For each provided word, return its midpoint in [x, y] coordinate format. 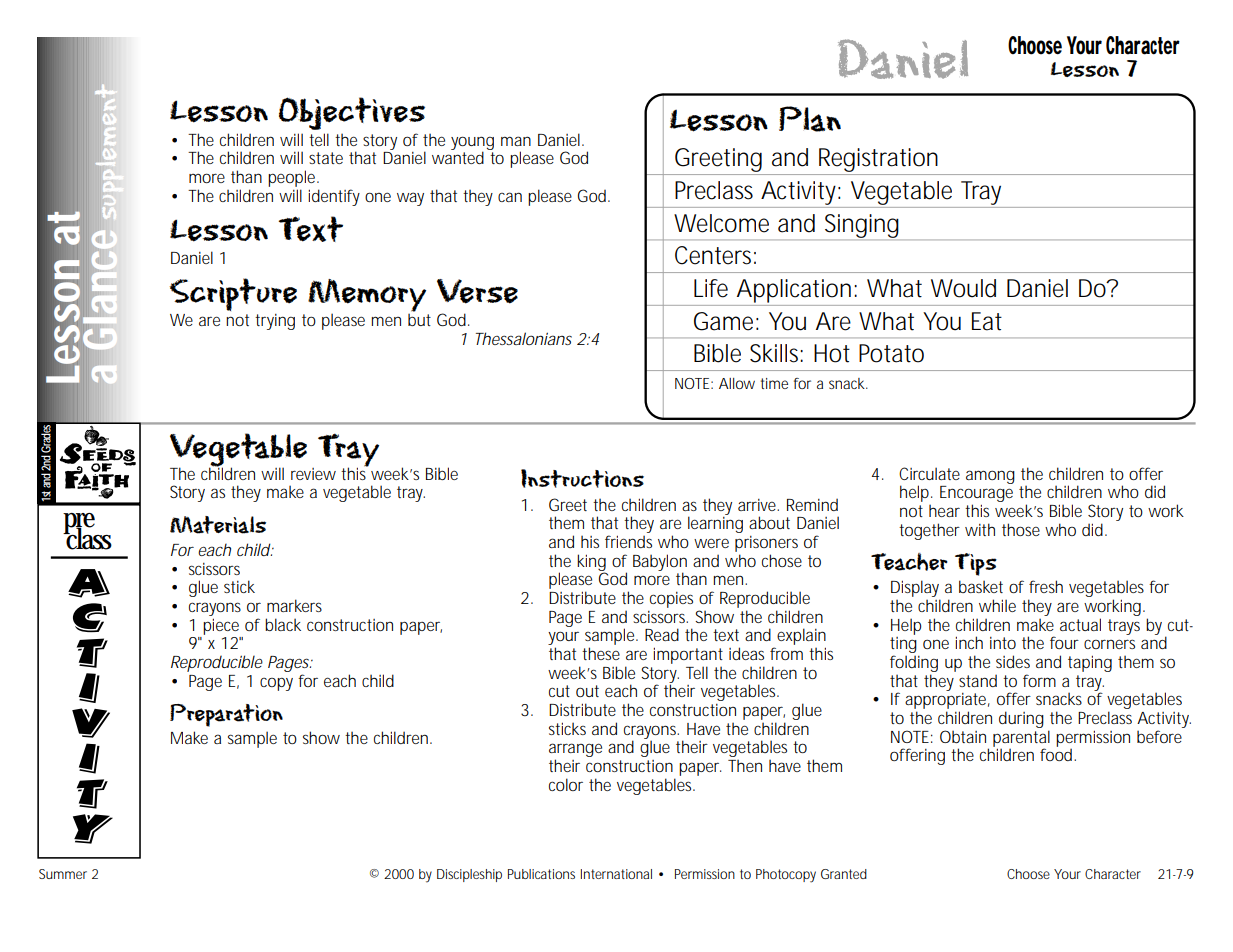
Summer [63, 874]
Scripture [233, 294]
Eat [987, 321]
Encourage [976, 495]
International [616, 874]
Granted [844, 874]
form [1039, 680]
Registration [878, 161]
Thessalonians [524, 338]
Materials [218, 525]
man [516, 141]
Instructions [582, 478]
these [601, 653]
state [326, 158]
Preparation [226, 715]
